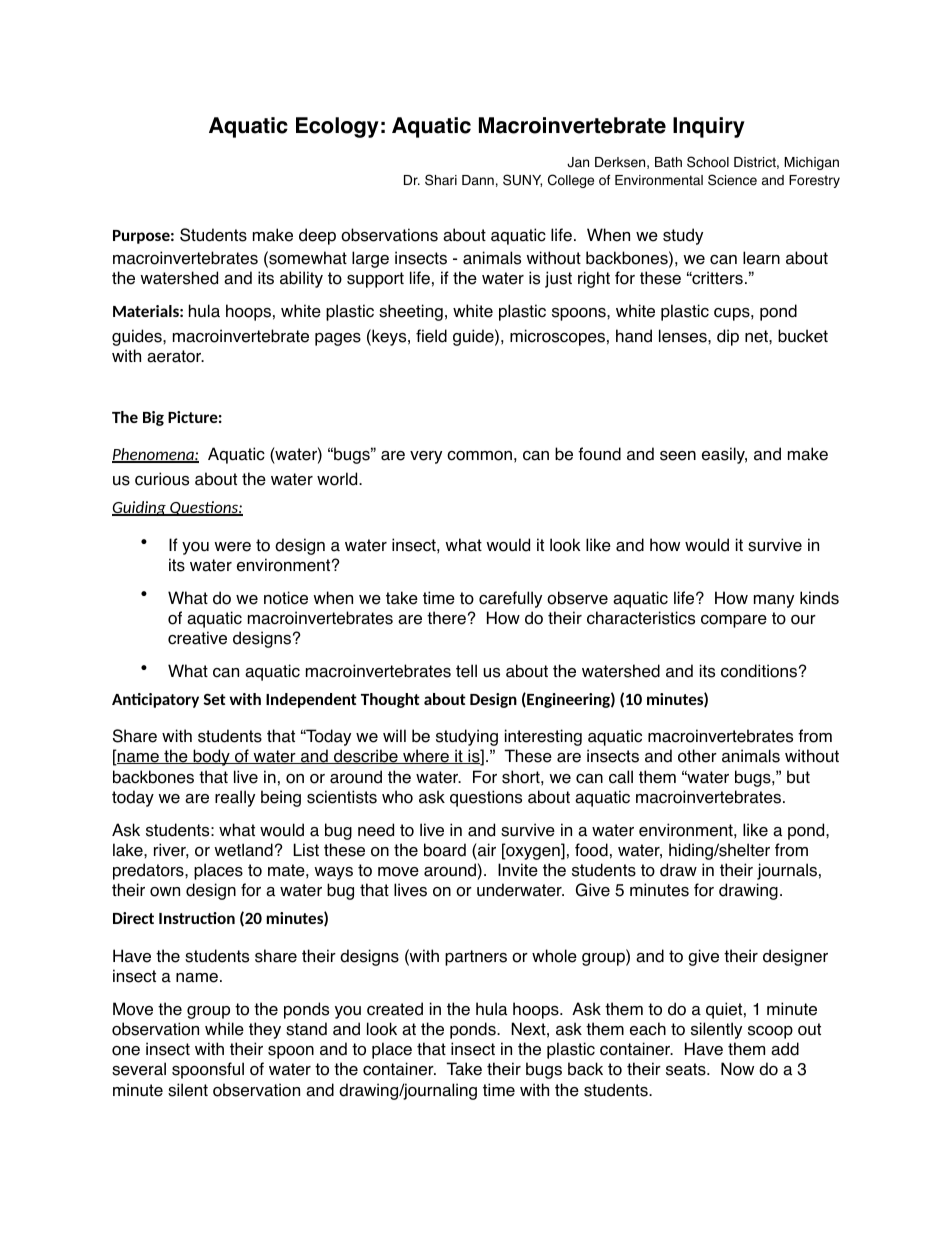 The height and width of the screenshot is (1233, 952). I want to click on carefully, so click(510, 599).
